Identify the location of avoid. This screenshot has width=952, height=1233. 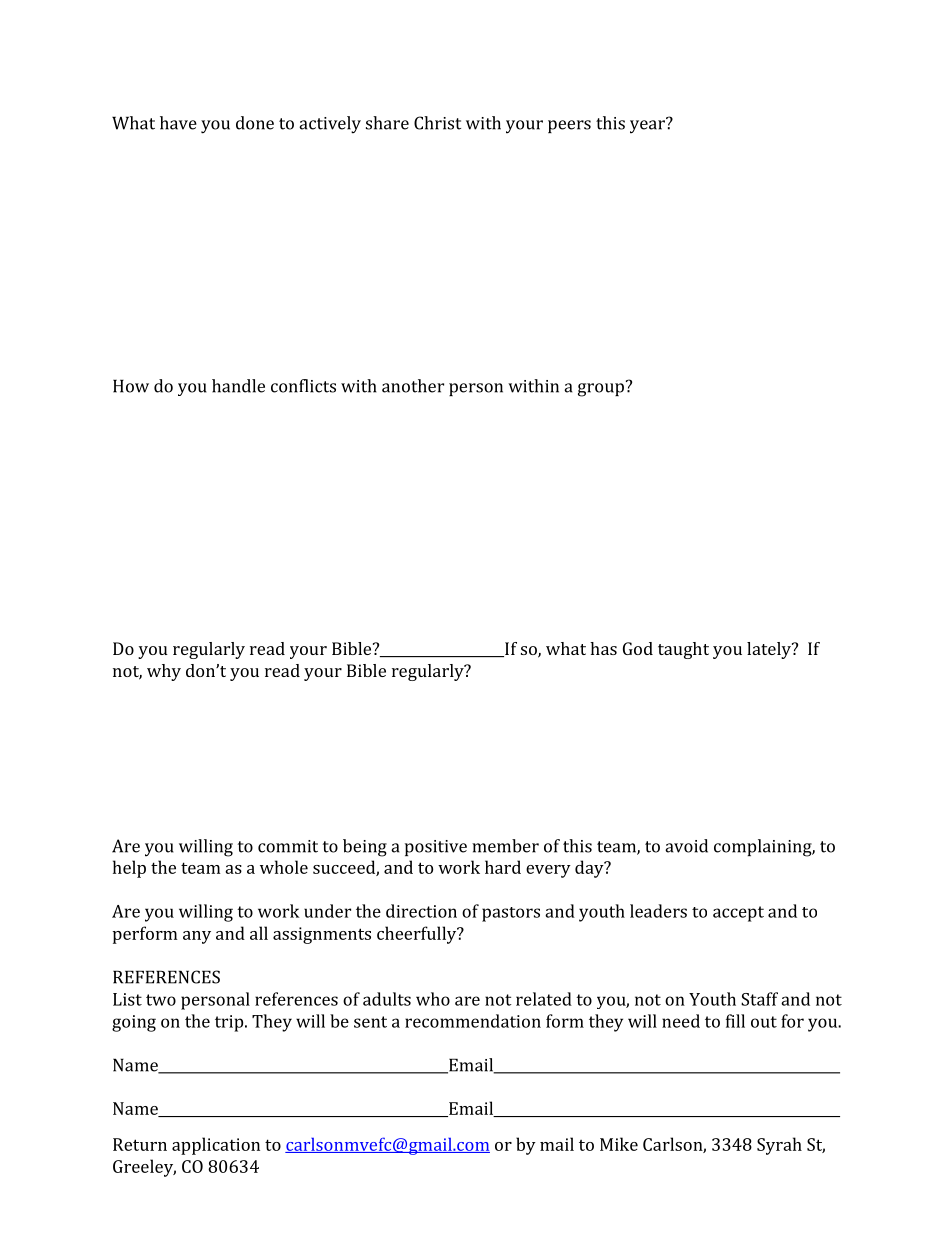
(686, 846).
